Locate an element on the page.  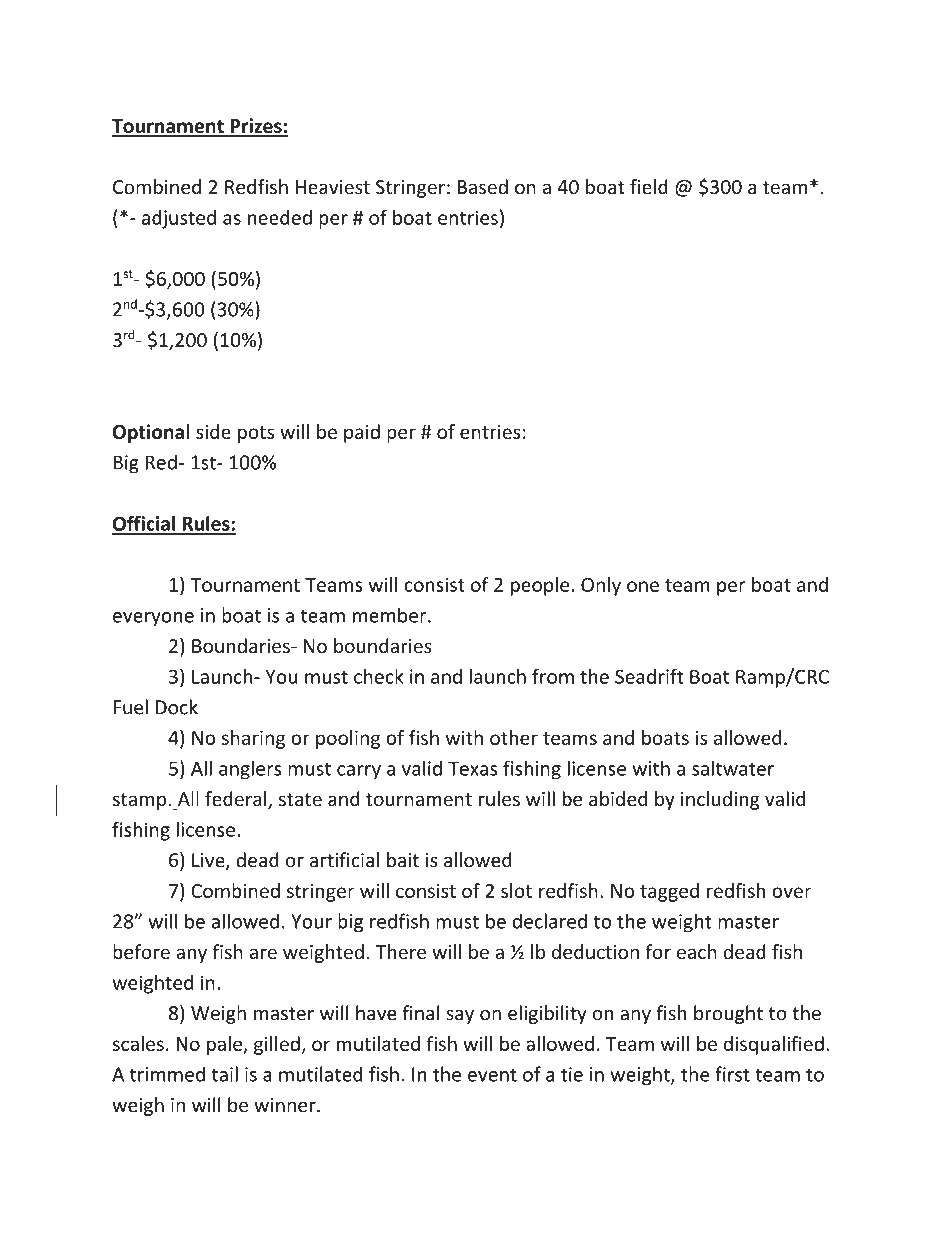
side is located at coordinates (213, 431).
